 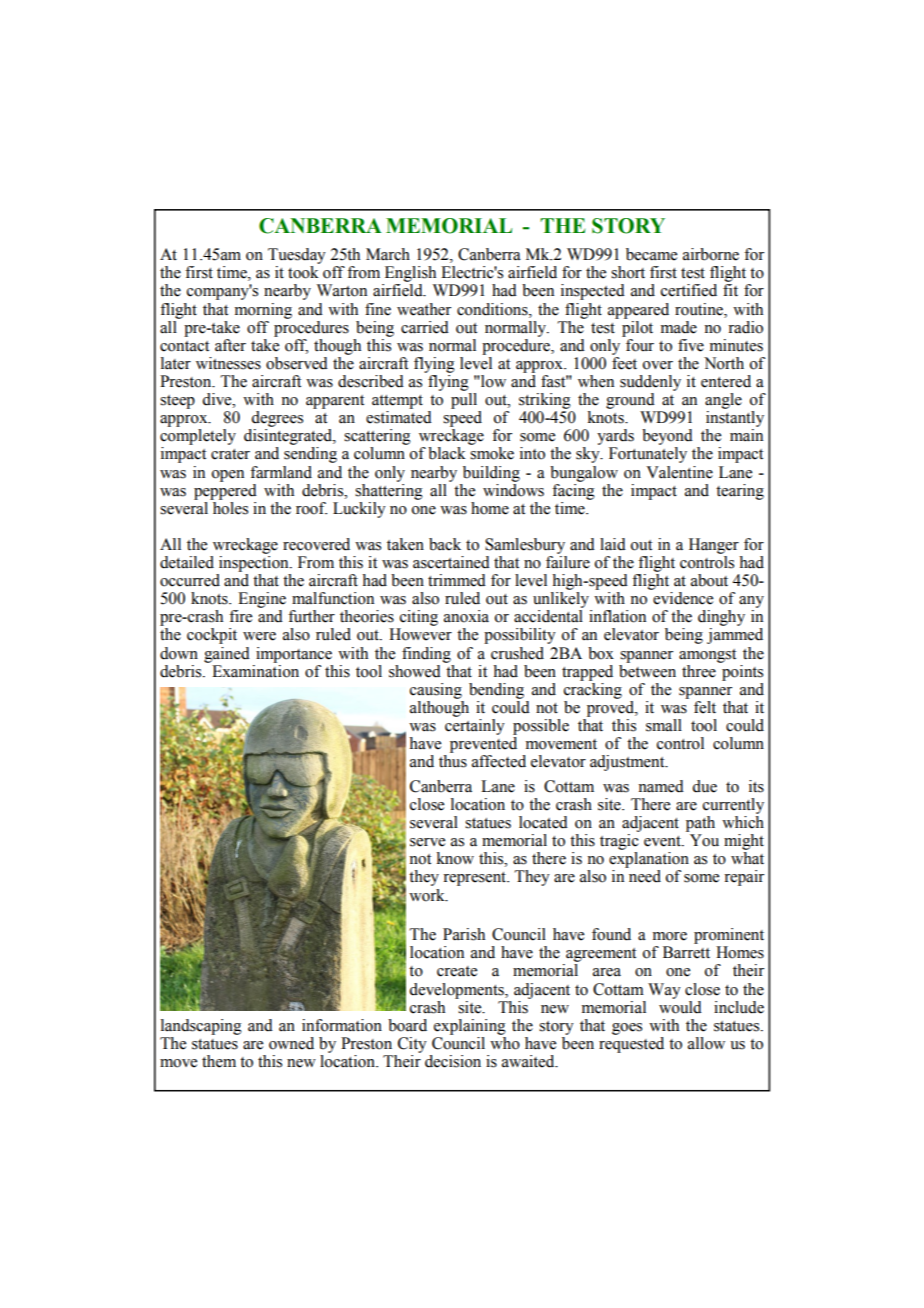 I want to click on allow, so click(x=706, y=1043).
